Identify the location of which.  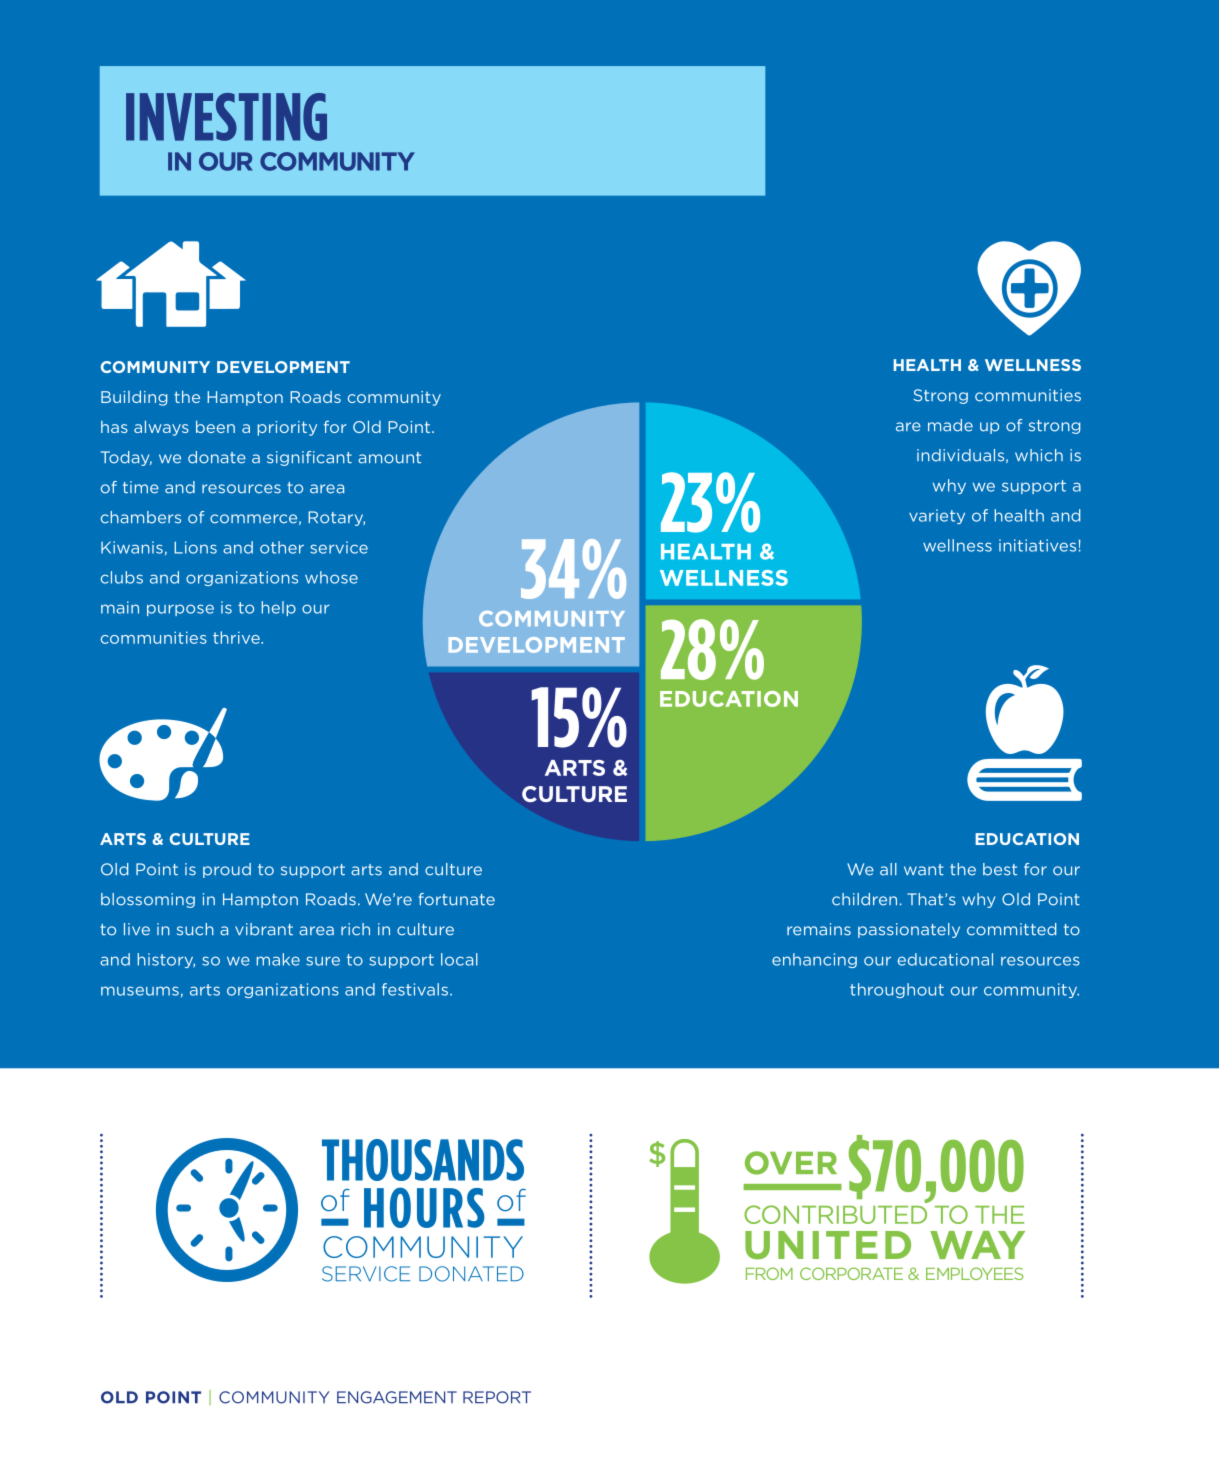
(1039, 455).
